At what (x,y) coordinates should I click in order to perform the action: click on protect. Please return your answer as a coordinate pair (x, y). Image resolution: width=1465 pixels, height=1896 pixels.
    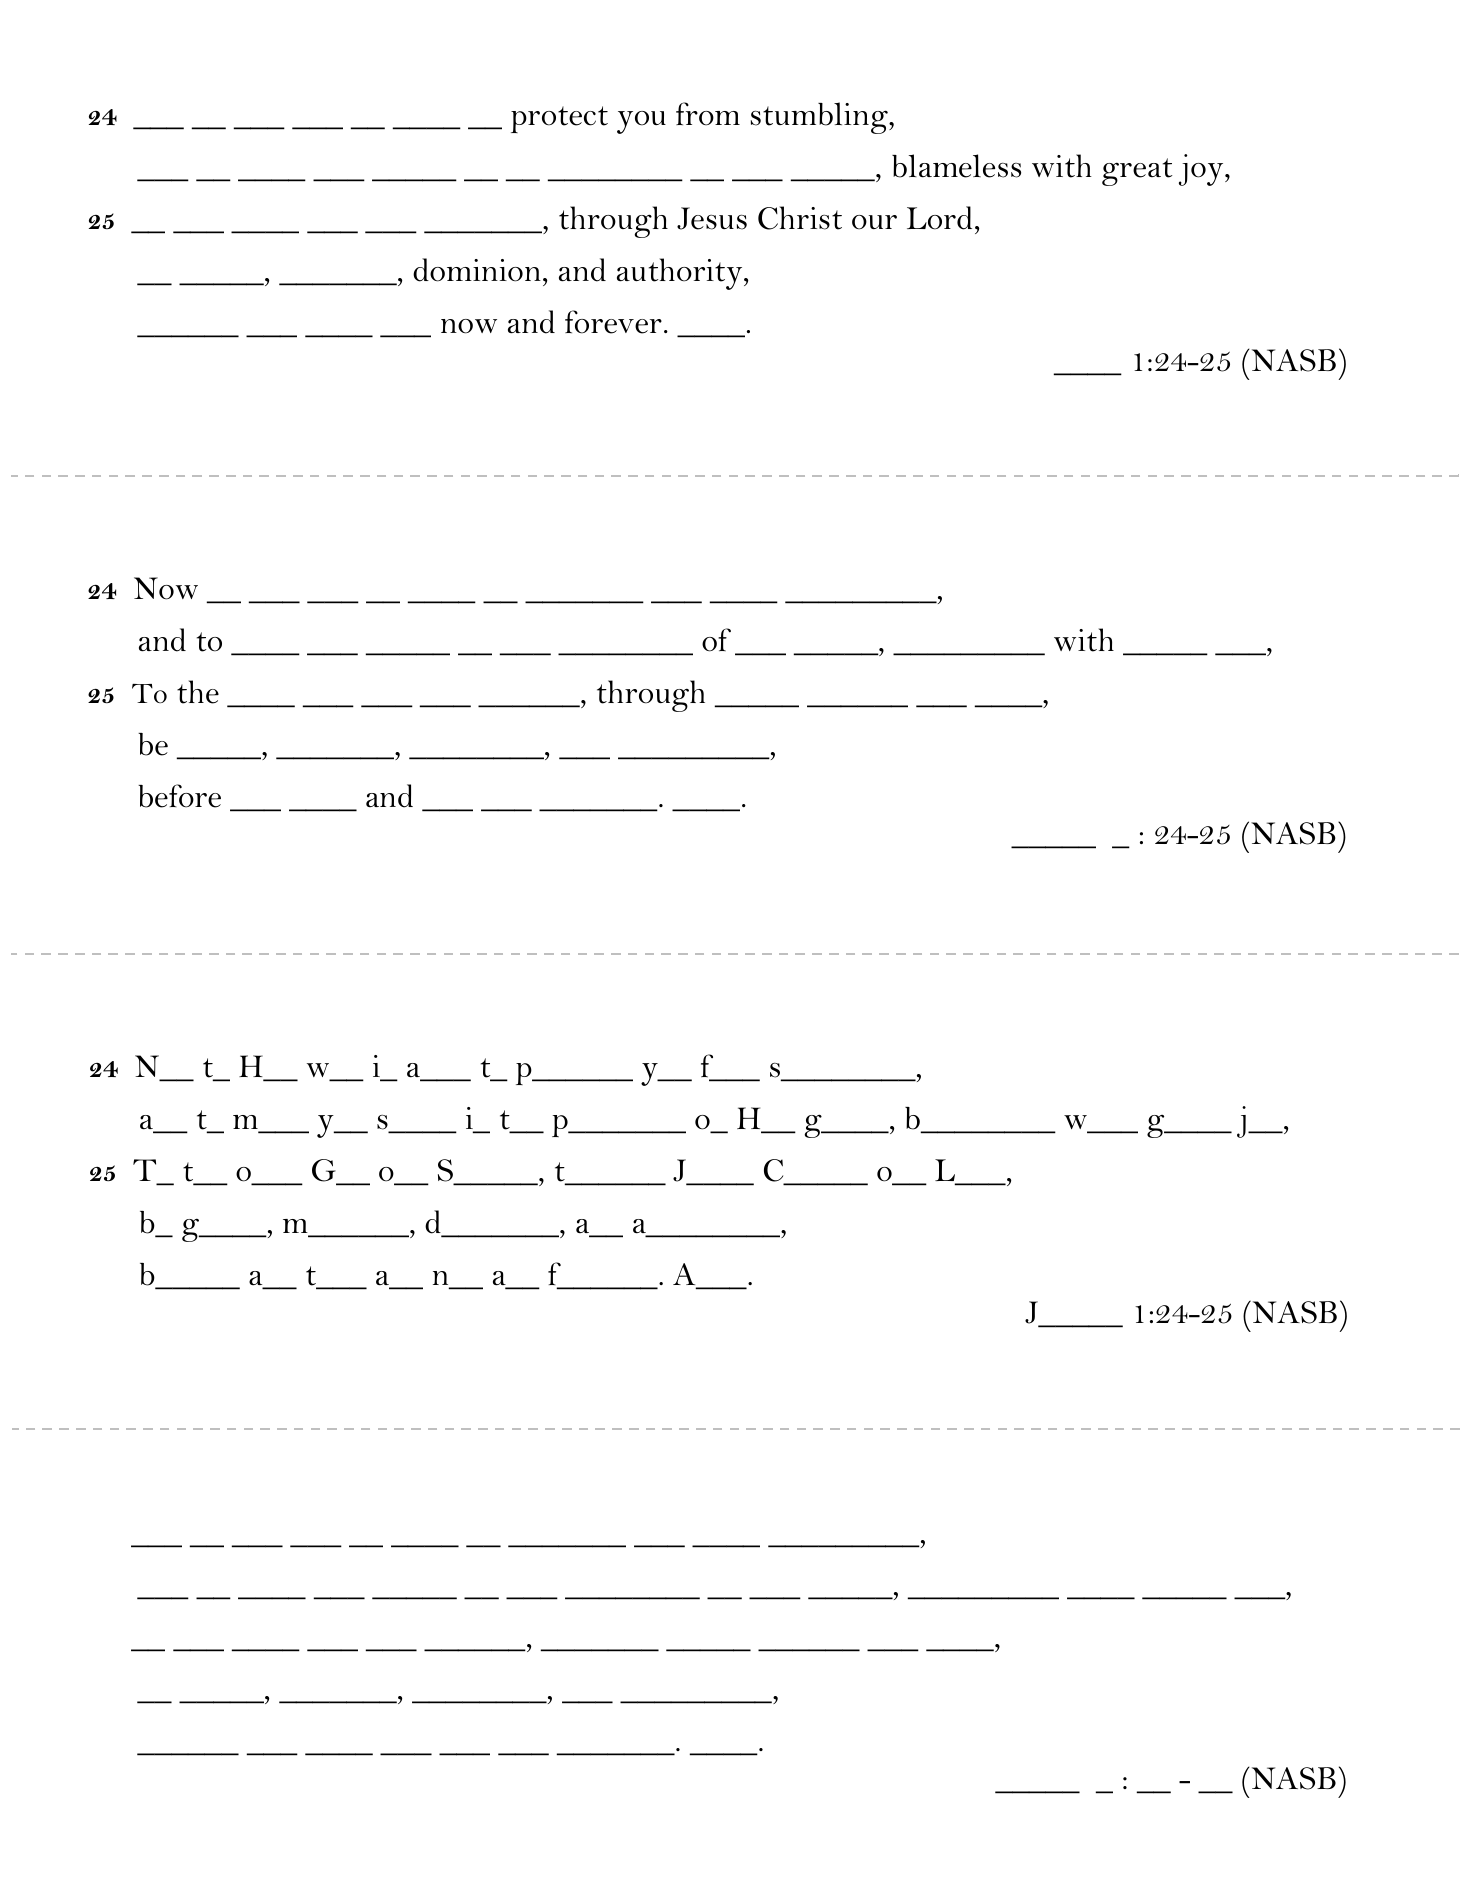
    Looking at the image, I should click on (559, 119).
